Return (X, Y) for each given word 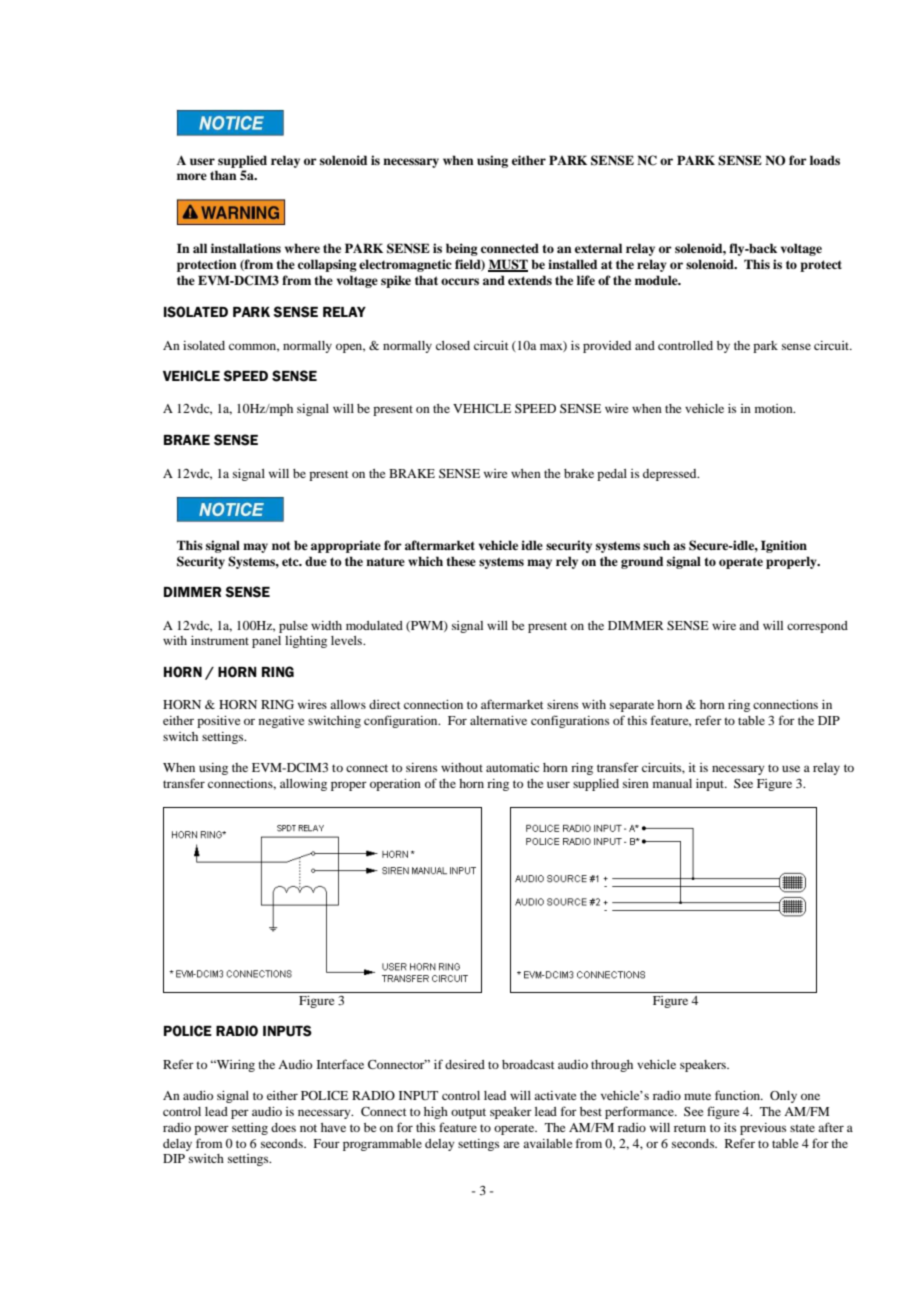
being (462, 249)
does (283, 1127)
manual (672, 783)
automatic (512, 767)
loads (825, 160)
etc (291, 561)
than (223, 175)
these (461, 561)
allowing (303, 785)
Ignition (784, 546)
